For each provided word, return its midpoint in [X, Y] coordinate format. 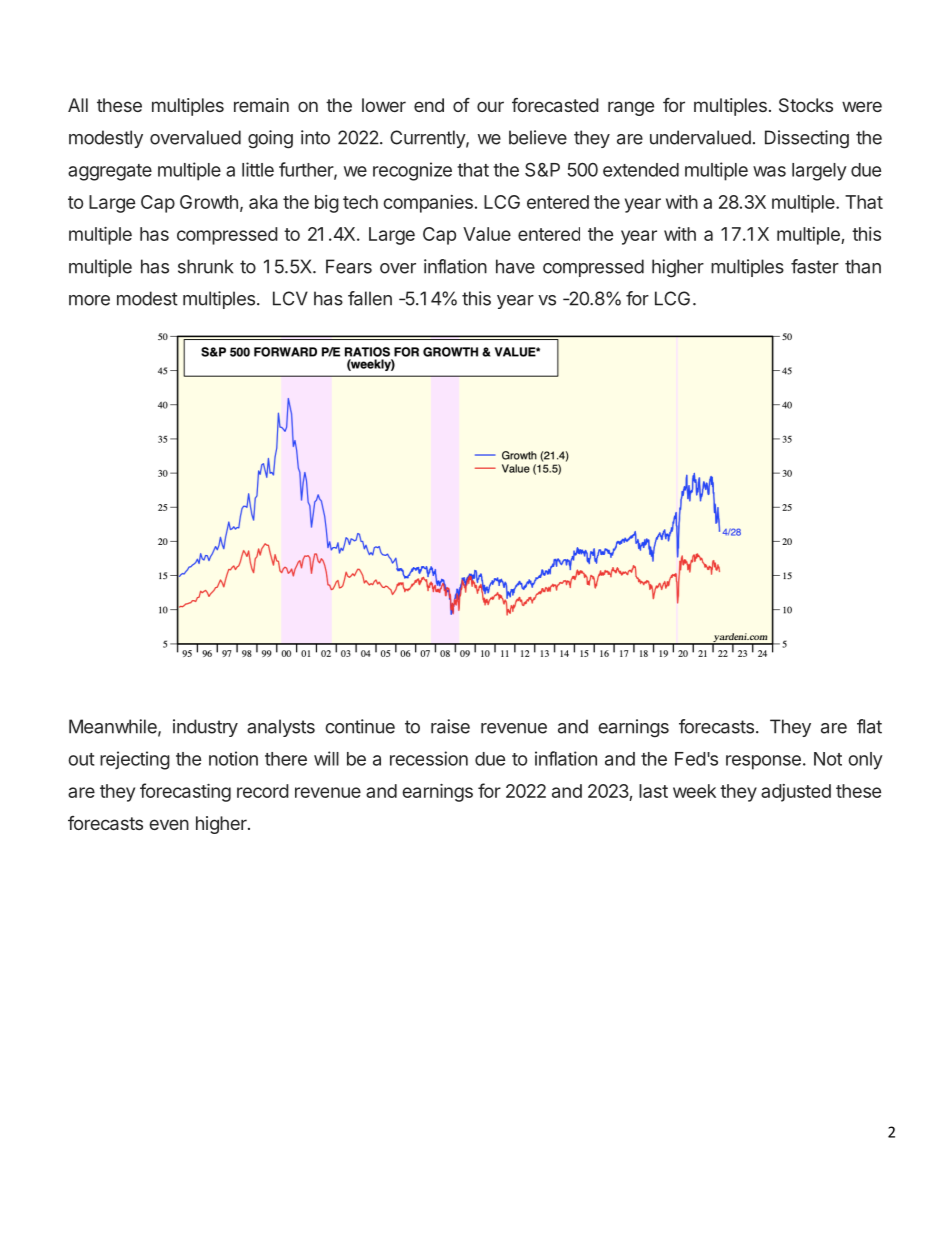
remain [261, 105]
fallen [370, 298]
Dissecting [807, 139]
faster [815, 266]
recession [429, 758]
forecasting [185, 792]
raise [450, 726]
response [763, 762]
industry [205, 728]
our [490, 106]
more [89, 300]
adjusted [796, 793]
